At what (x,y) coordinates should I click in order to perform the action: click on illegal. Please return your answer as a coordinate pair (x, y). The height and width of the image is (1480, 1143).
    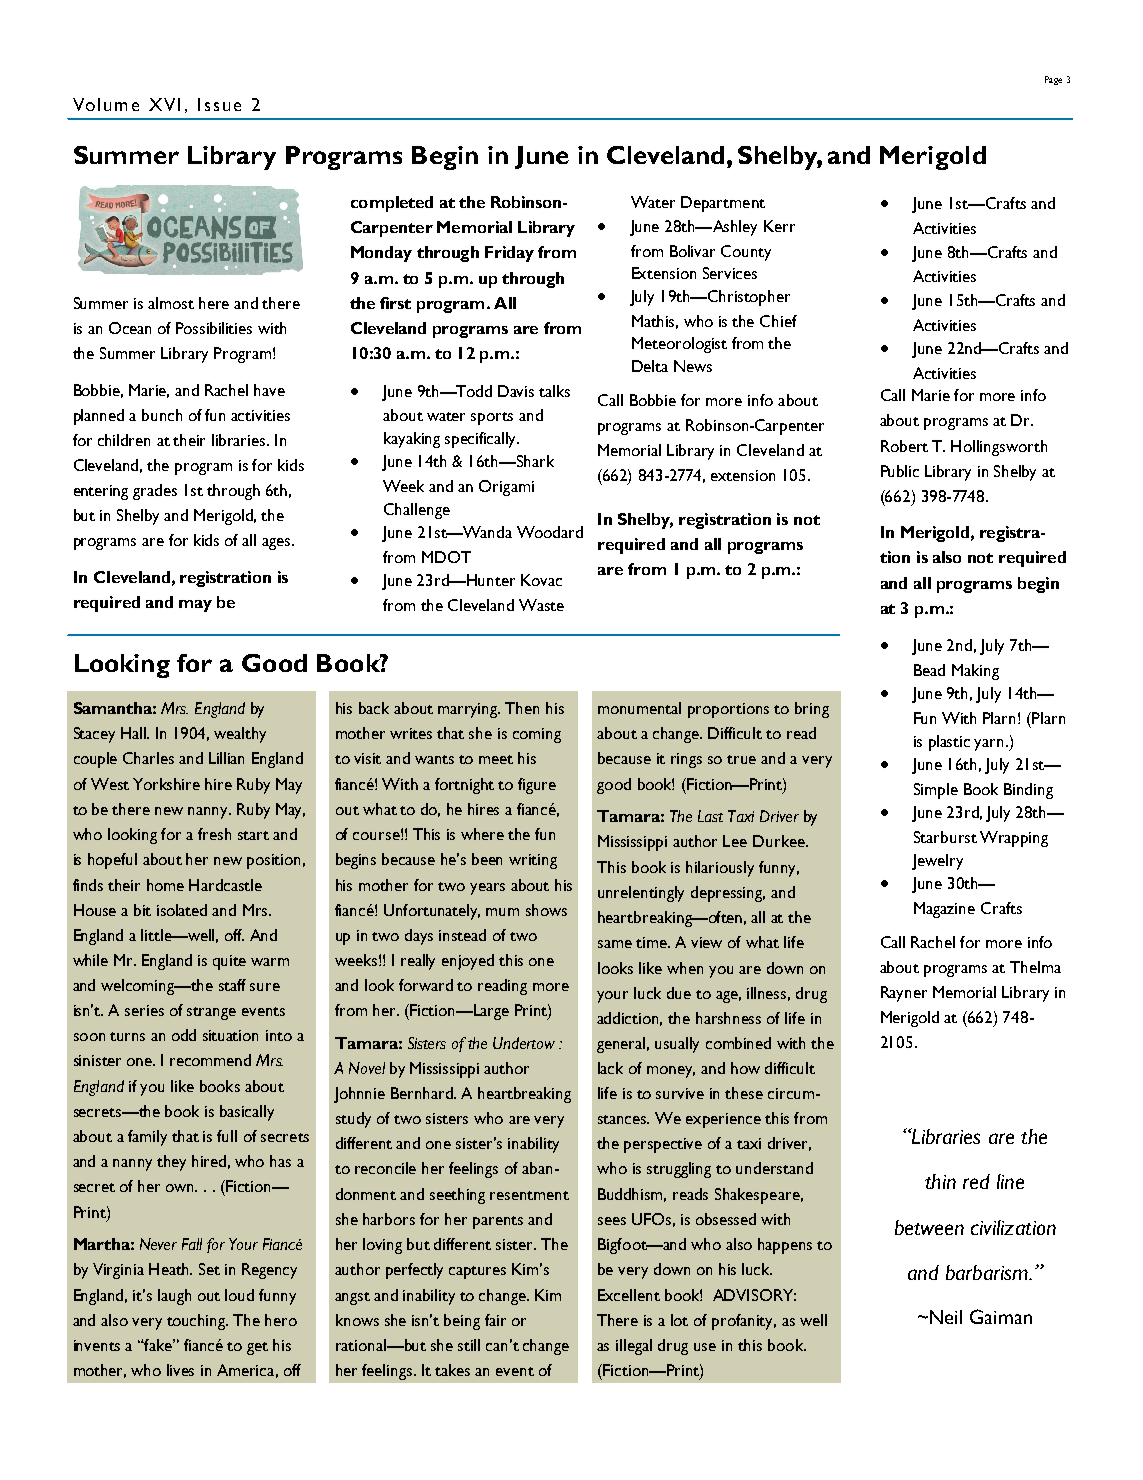
    Looking at the image, I should click on (634, 1347).
